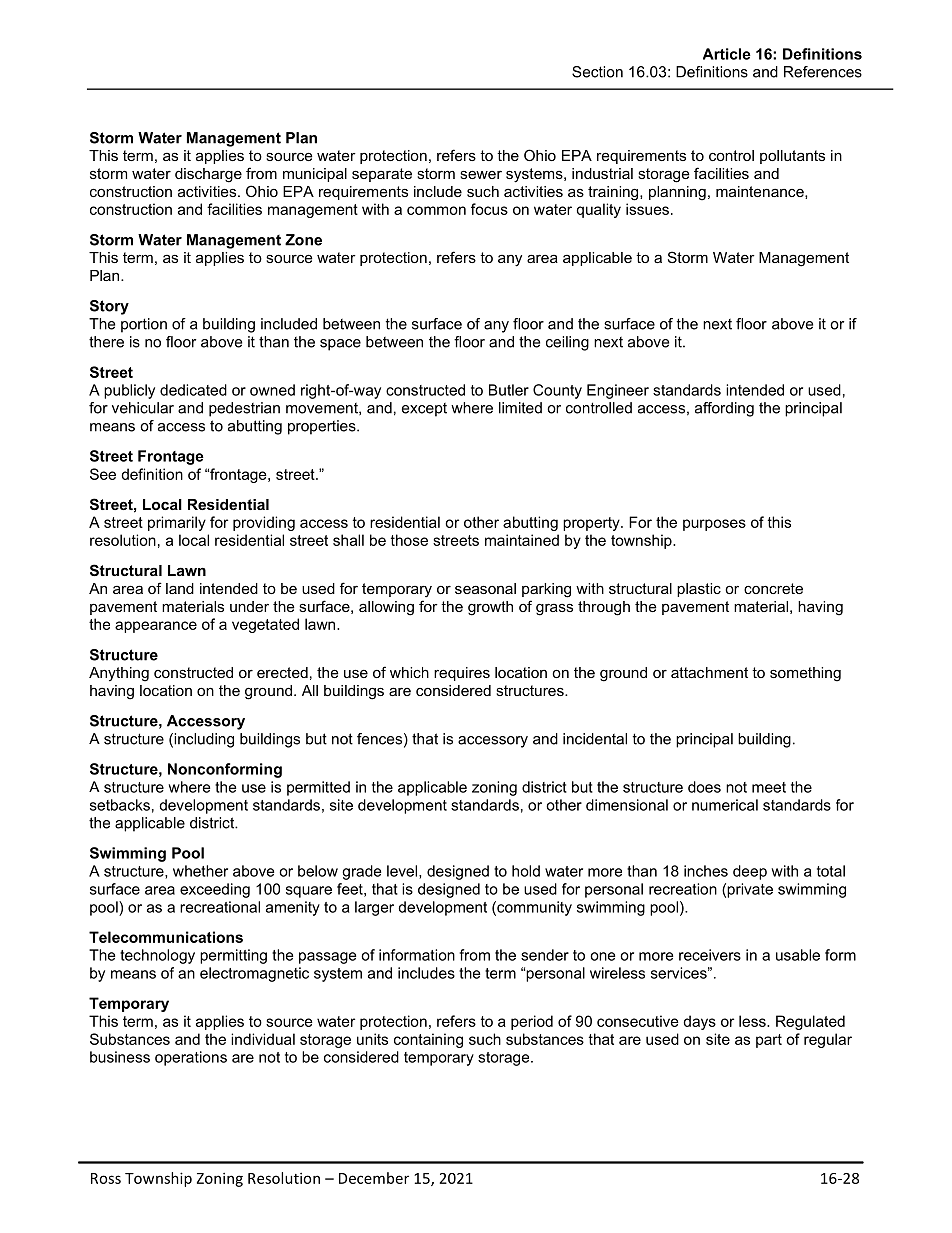  Describe the element at coordinates (727, 54) in the screenshot. I see `Article` at that location.
